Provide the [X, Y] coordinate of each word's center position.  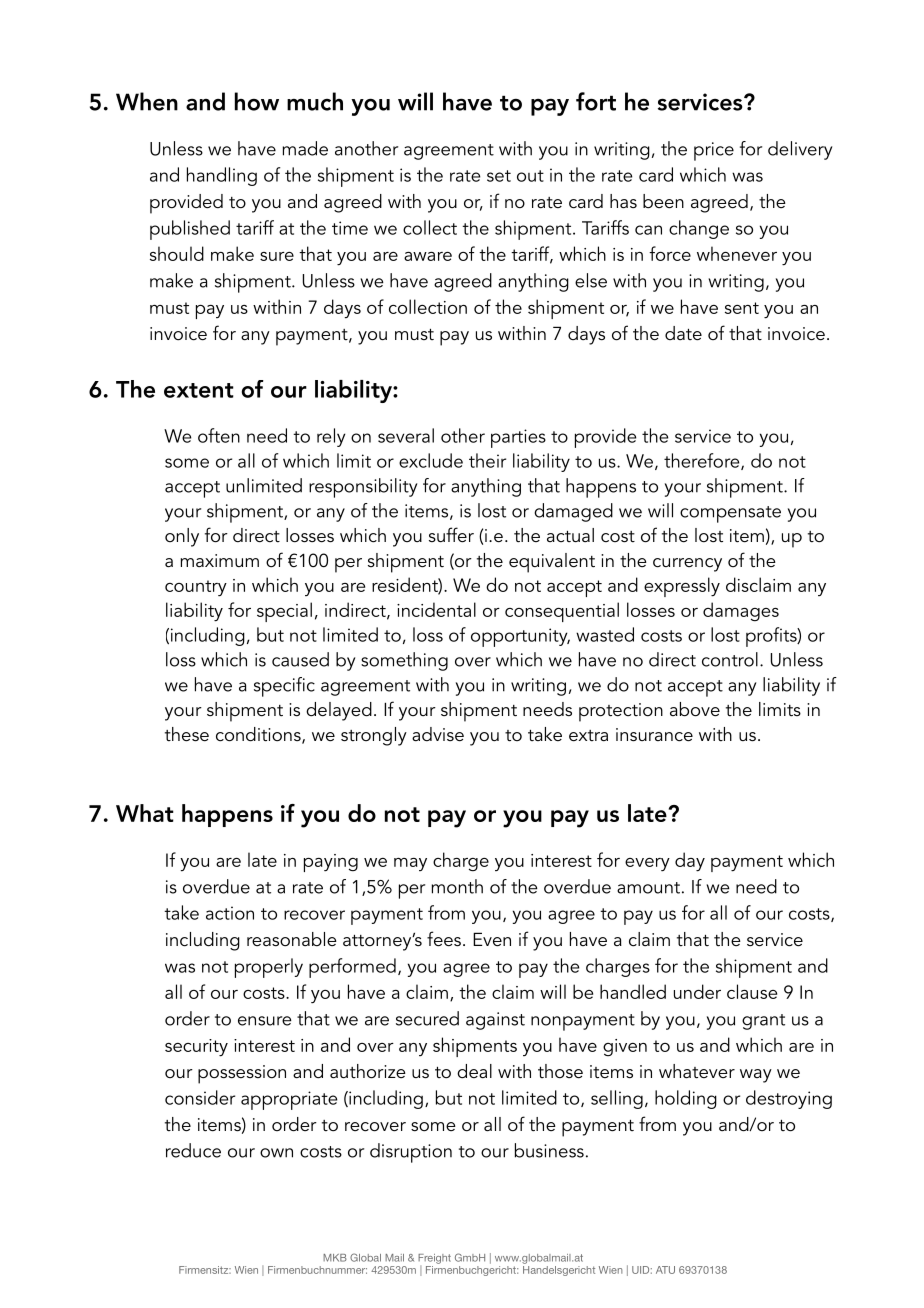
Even [492, 939]
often [219, 435]
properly [269, 968]
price [714, 151]
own [276, 1153]
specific [284, 687]
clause [752, 991]
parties [518, 438]
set [499, 176]
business [549, 1150]
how [257, 101]
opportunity [520, 637]
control [730, 659]
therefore [703, 461]
